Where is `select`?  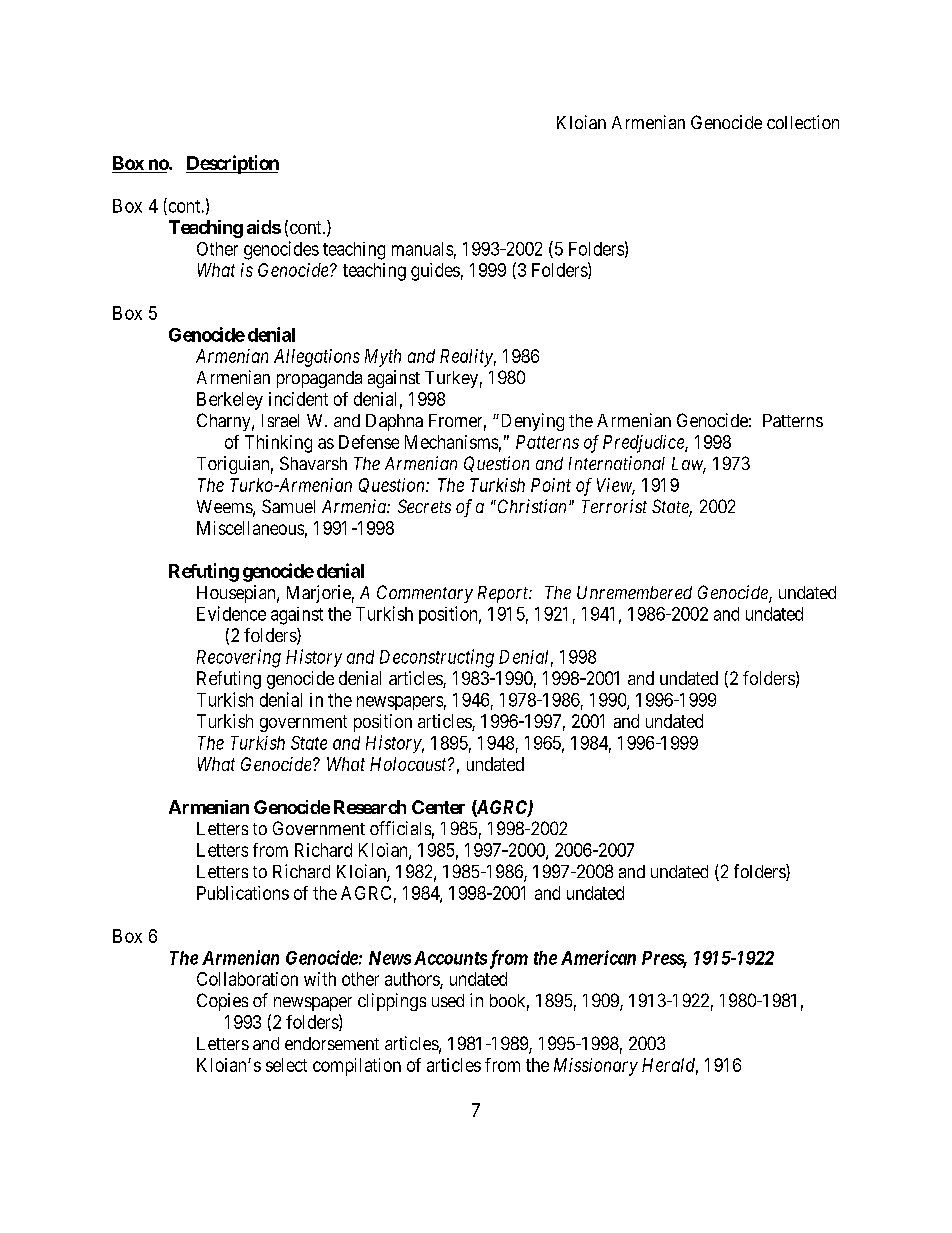 select is located at coordinates (286, 1065).
